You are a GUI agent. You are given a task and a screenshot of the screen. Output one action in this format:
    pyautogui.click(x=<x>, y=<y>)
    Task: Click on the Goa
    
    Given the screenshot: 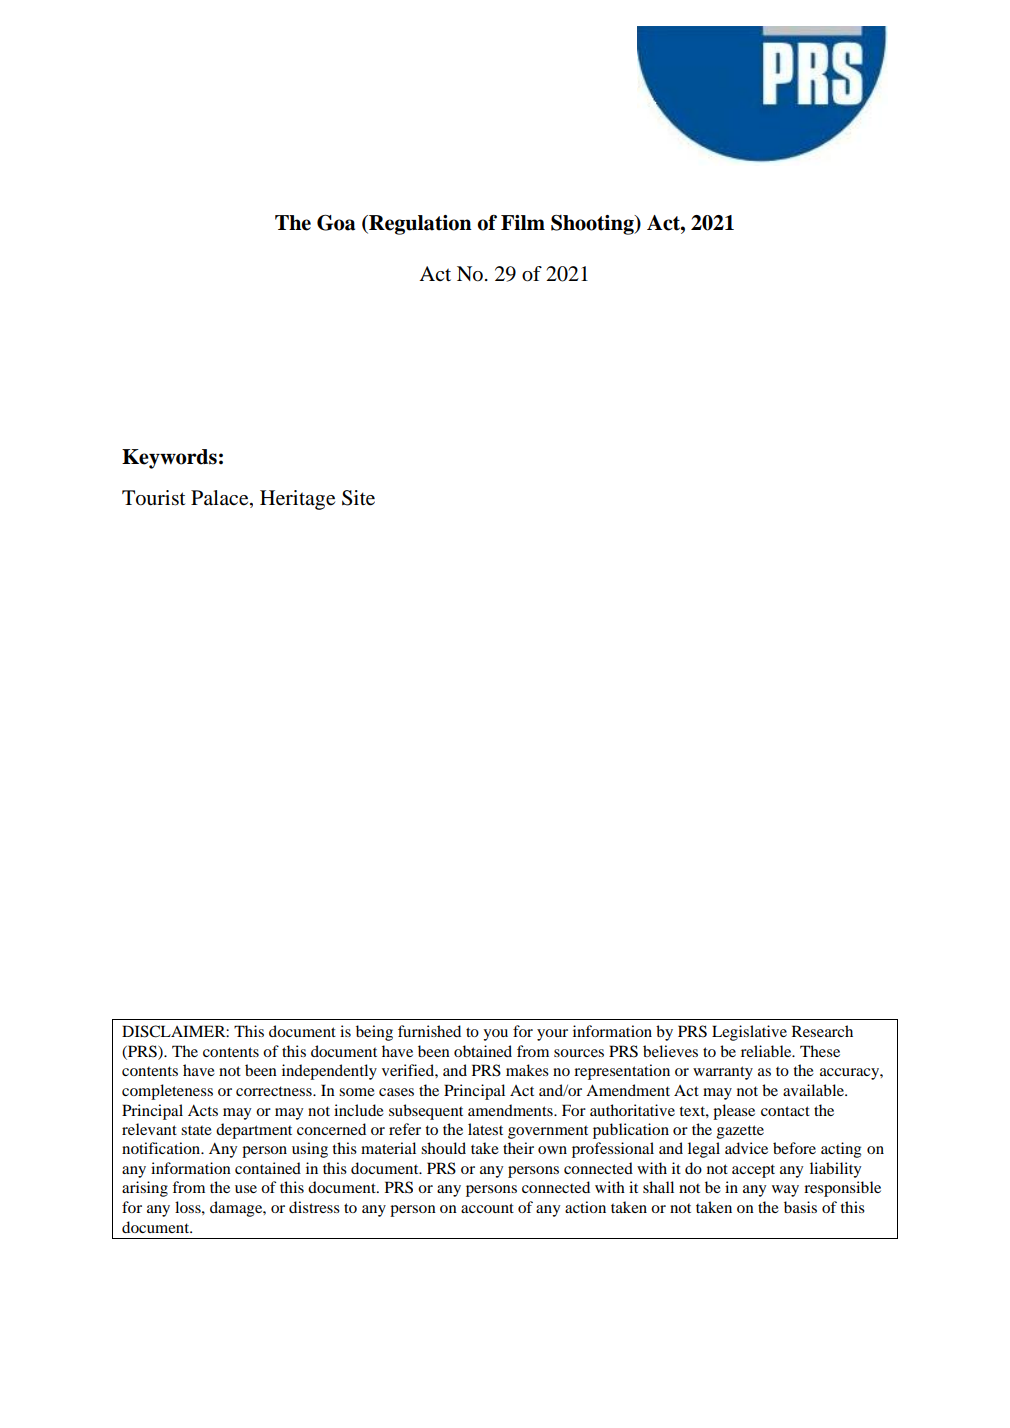 What is the action you would take?
    pyautogui.click(x=336, y=223)
